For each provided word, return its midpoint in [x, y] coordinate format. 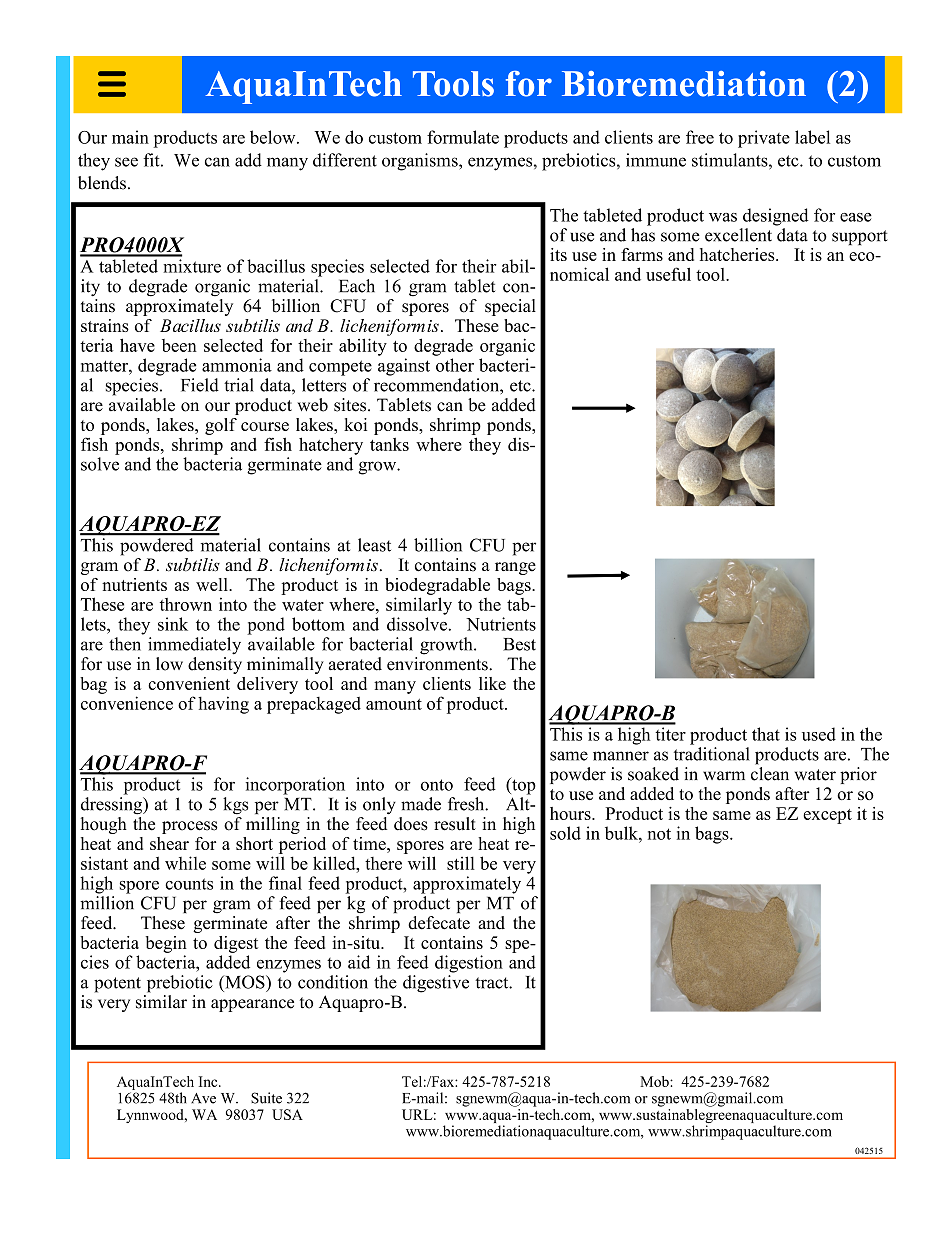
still [461, 863]
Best [519, 644]
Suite [266, 1098]
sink [173, 624]
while [185, 863]
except [827, 816]
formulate [463, 137]
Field [200, 385]
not [659, 834]
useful [668, 274]
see [126, 162]
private [764, 139]
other [455, 365]
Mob [655, 1081]
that [766, 734]
